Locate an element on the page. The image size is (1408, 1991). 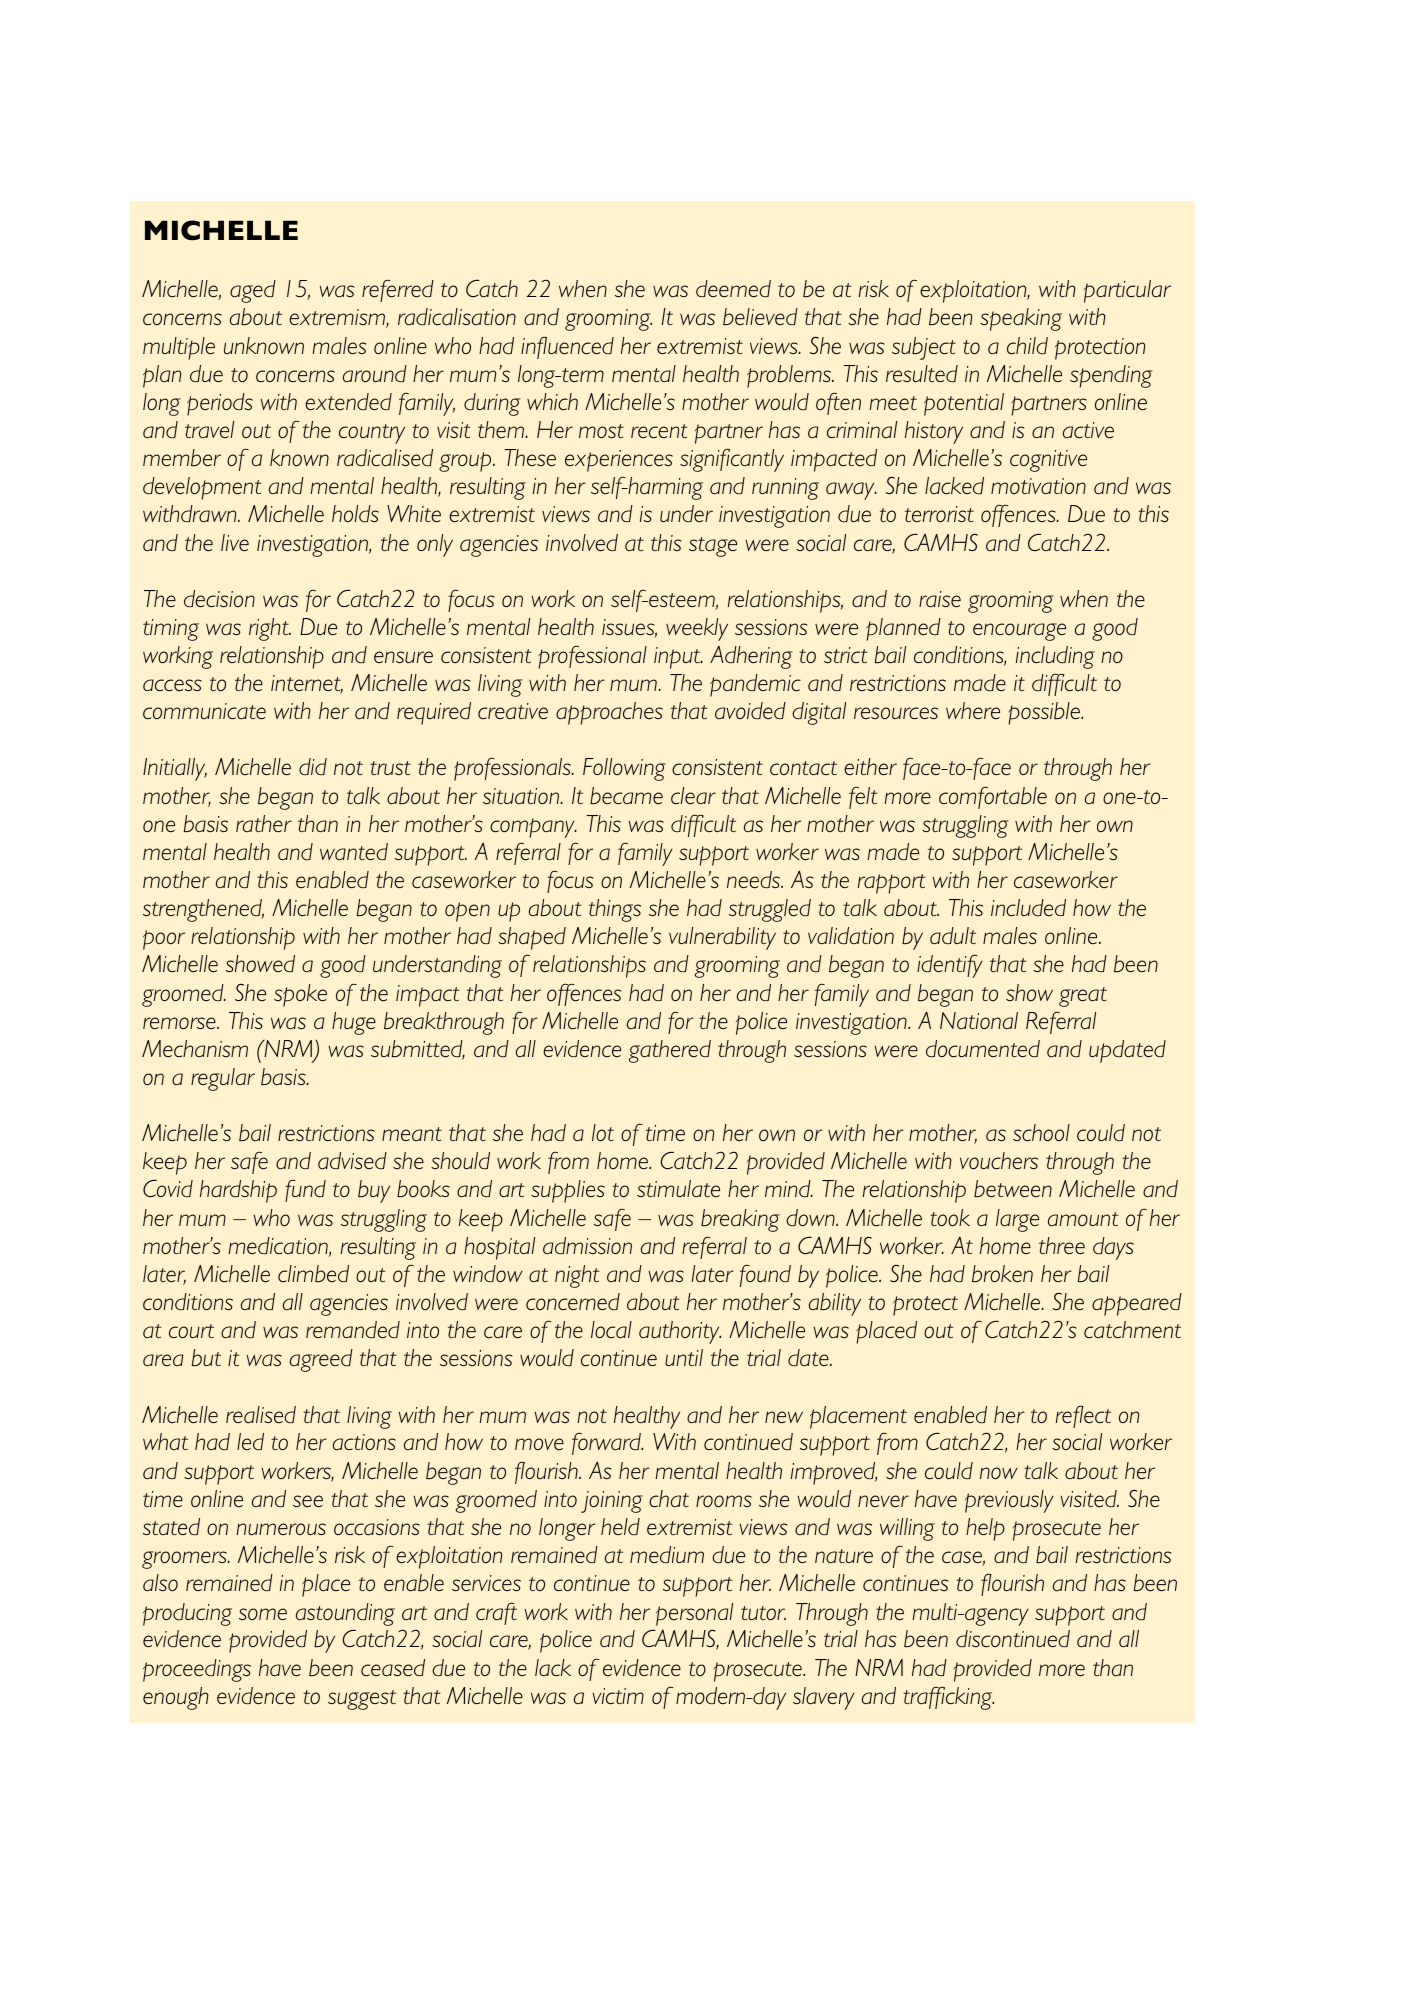
Following is located at coordinates (624, 769).
